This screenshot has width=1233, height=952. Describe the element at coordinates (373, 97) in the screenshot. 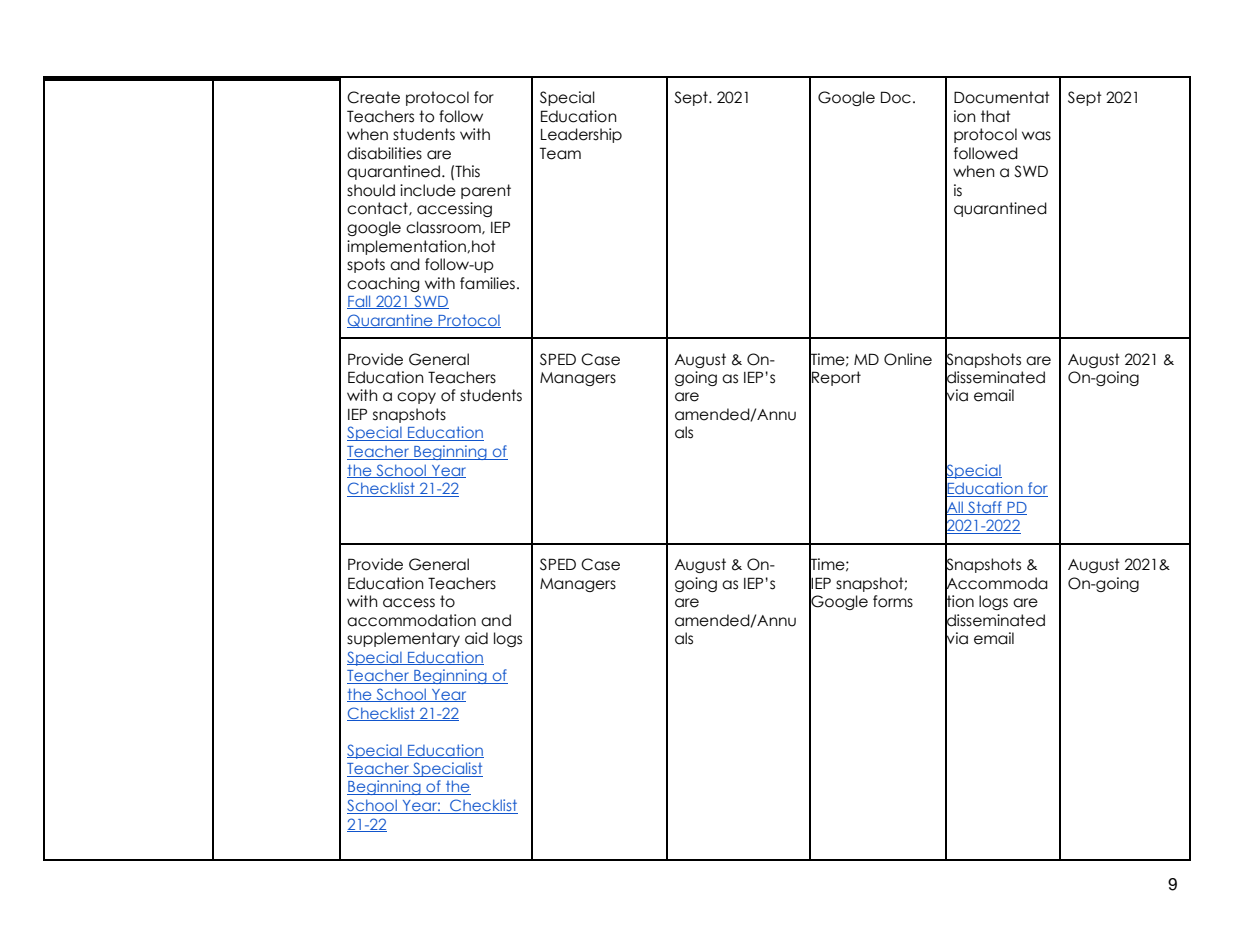

I see `Create` at that location.
